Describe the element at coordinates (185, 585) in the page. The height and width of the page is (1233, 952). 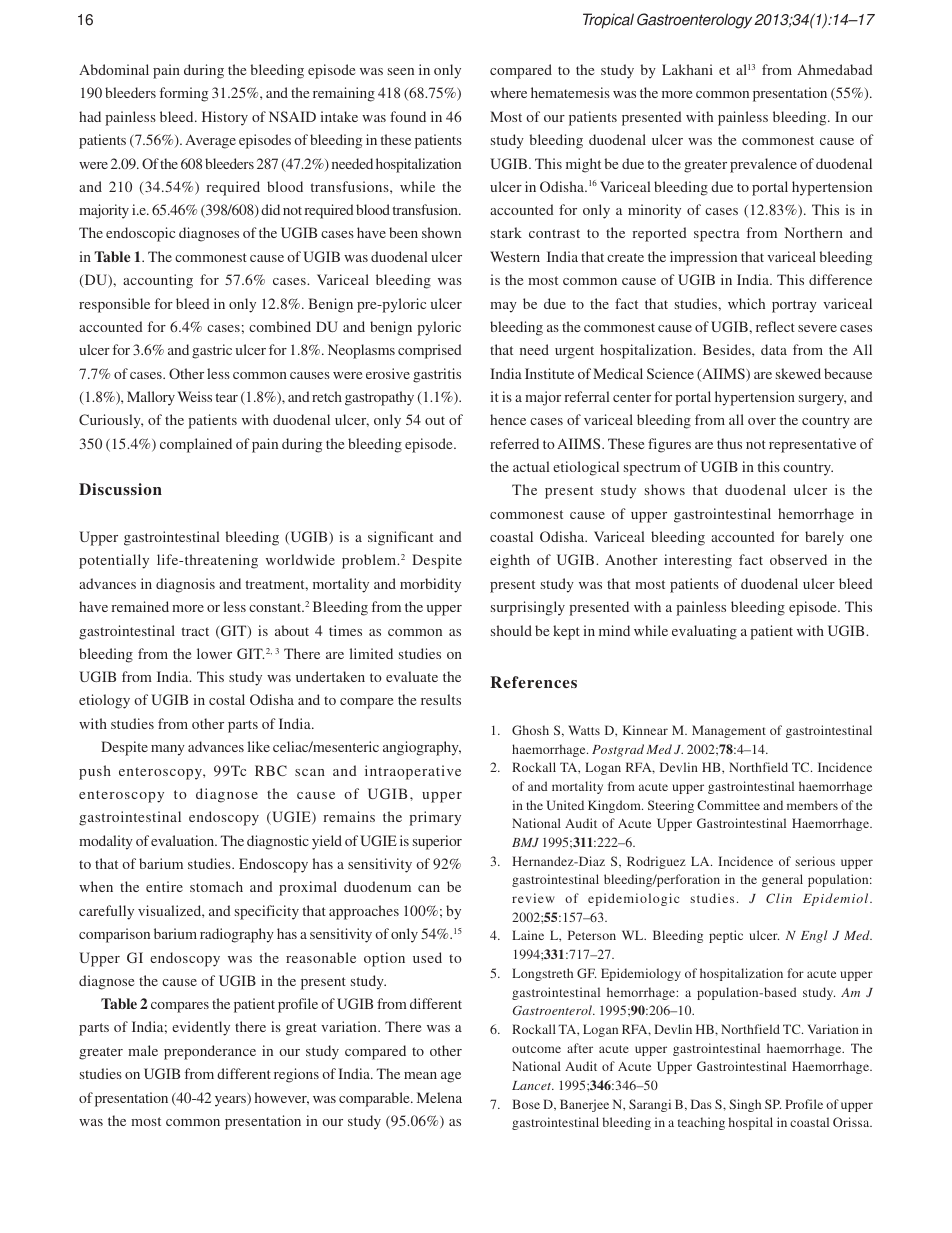
I see `diagnosis` at that location.
